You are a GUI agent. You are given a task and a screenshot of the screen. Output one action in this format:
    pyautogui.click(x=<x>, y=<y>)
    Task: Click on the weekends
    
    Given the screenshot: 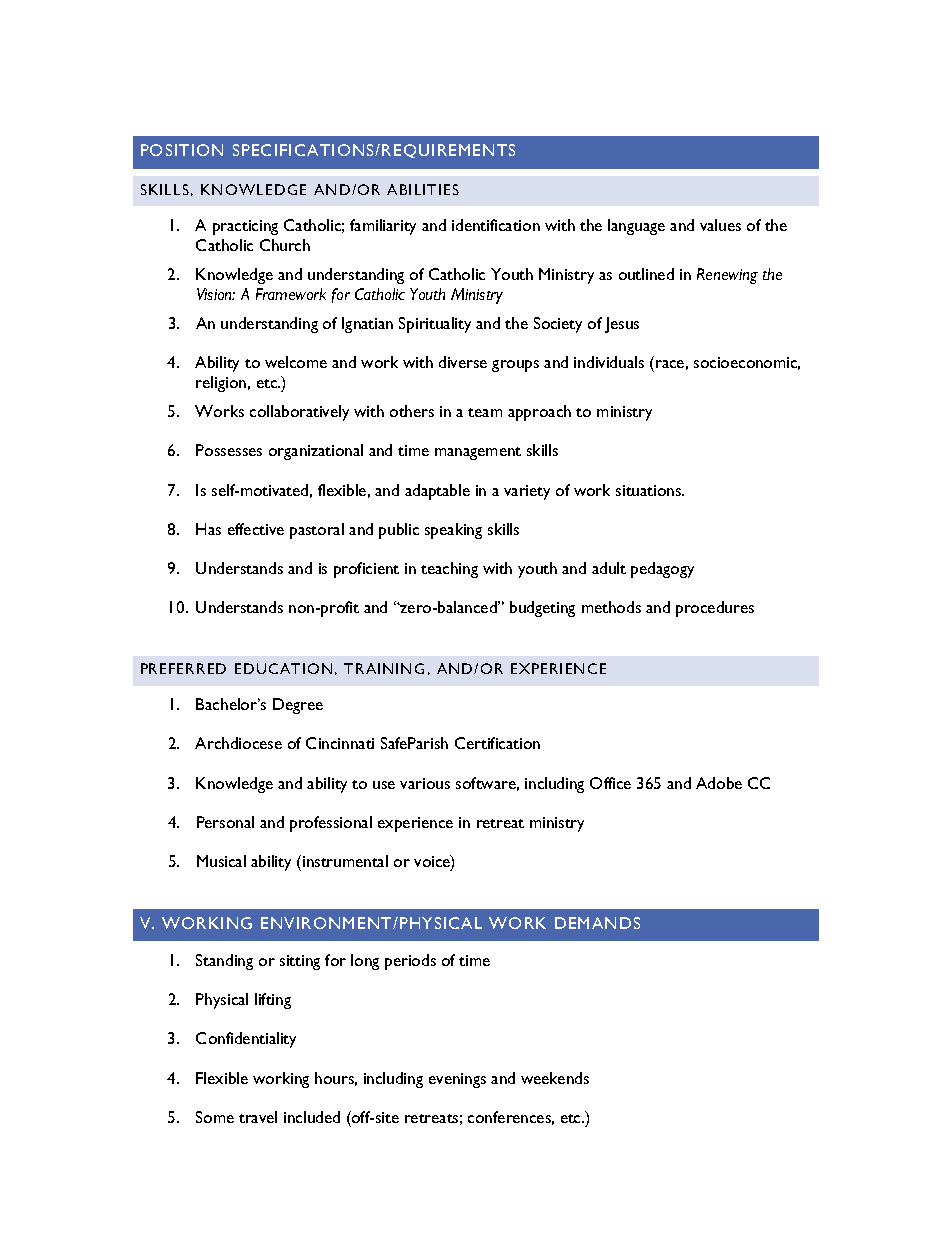 What is the action you would take?
    pyautogui.click(x=555, y=1078)
